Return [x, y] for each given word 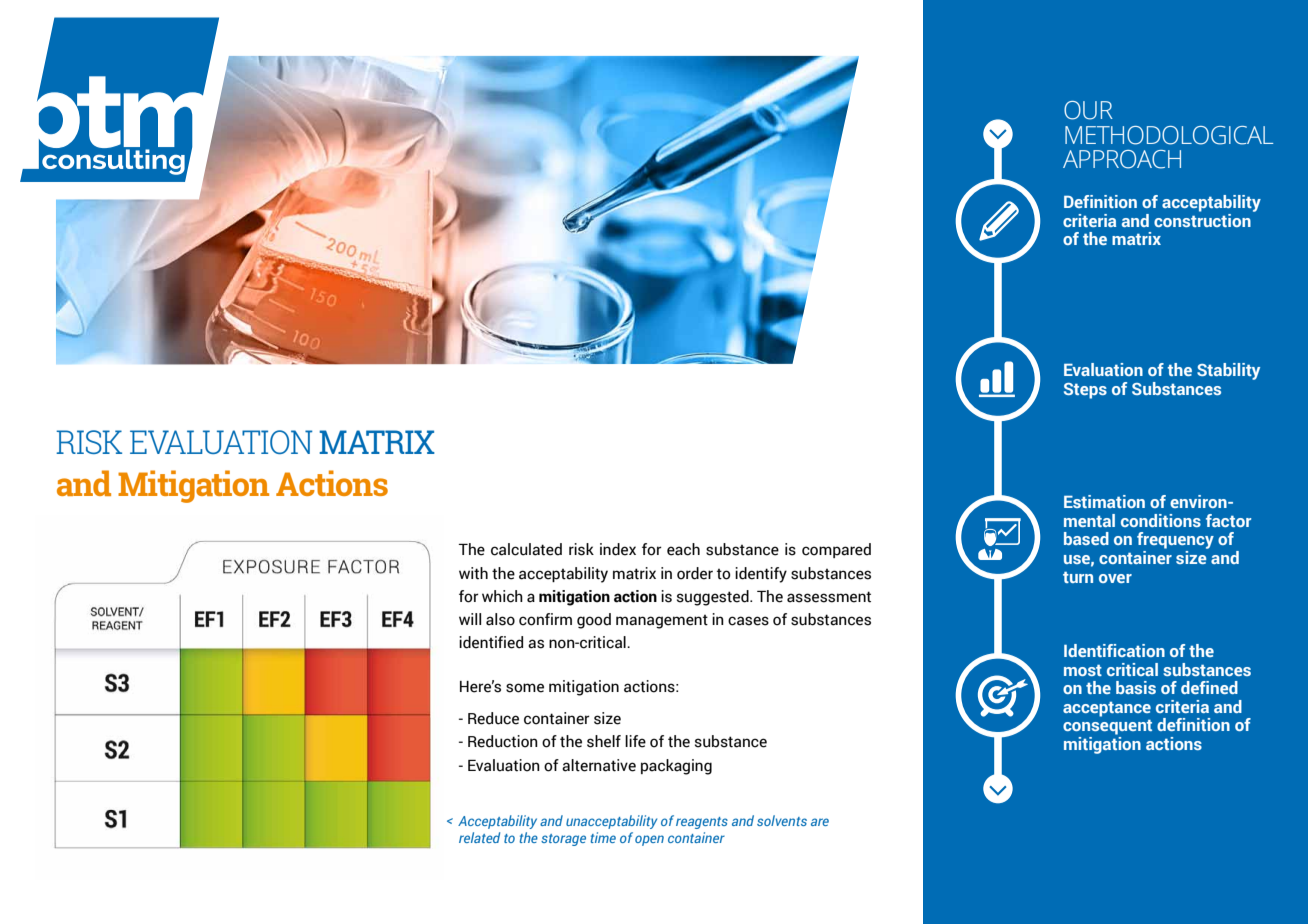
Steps [1085, 391]
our [1088, 110]
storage [563, 840]
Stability [1228, 371]
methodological [1169, 135]
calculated [526, 549]
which [502, 596]
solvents [782, 820]
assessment [829, 597]
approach [1122, 159]
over [1115, 578]
